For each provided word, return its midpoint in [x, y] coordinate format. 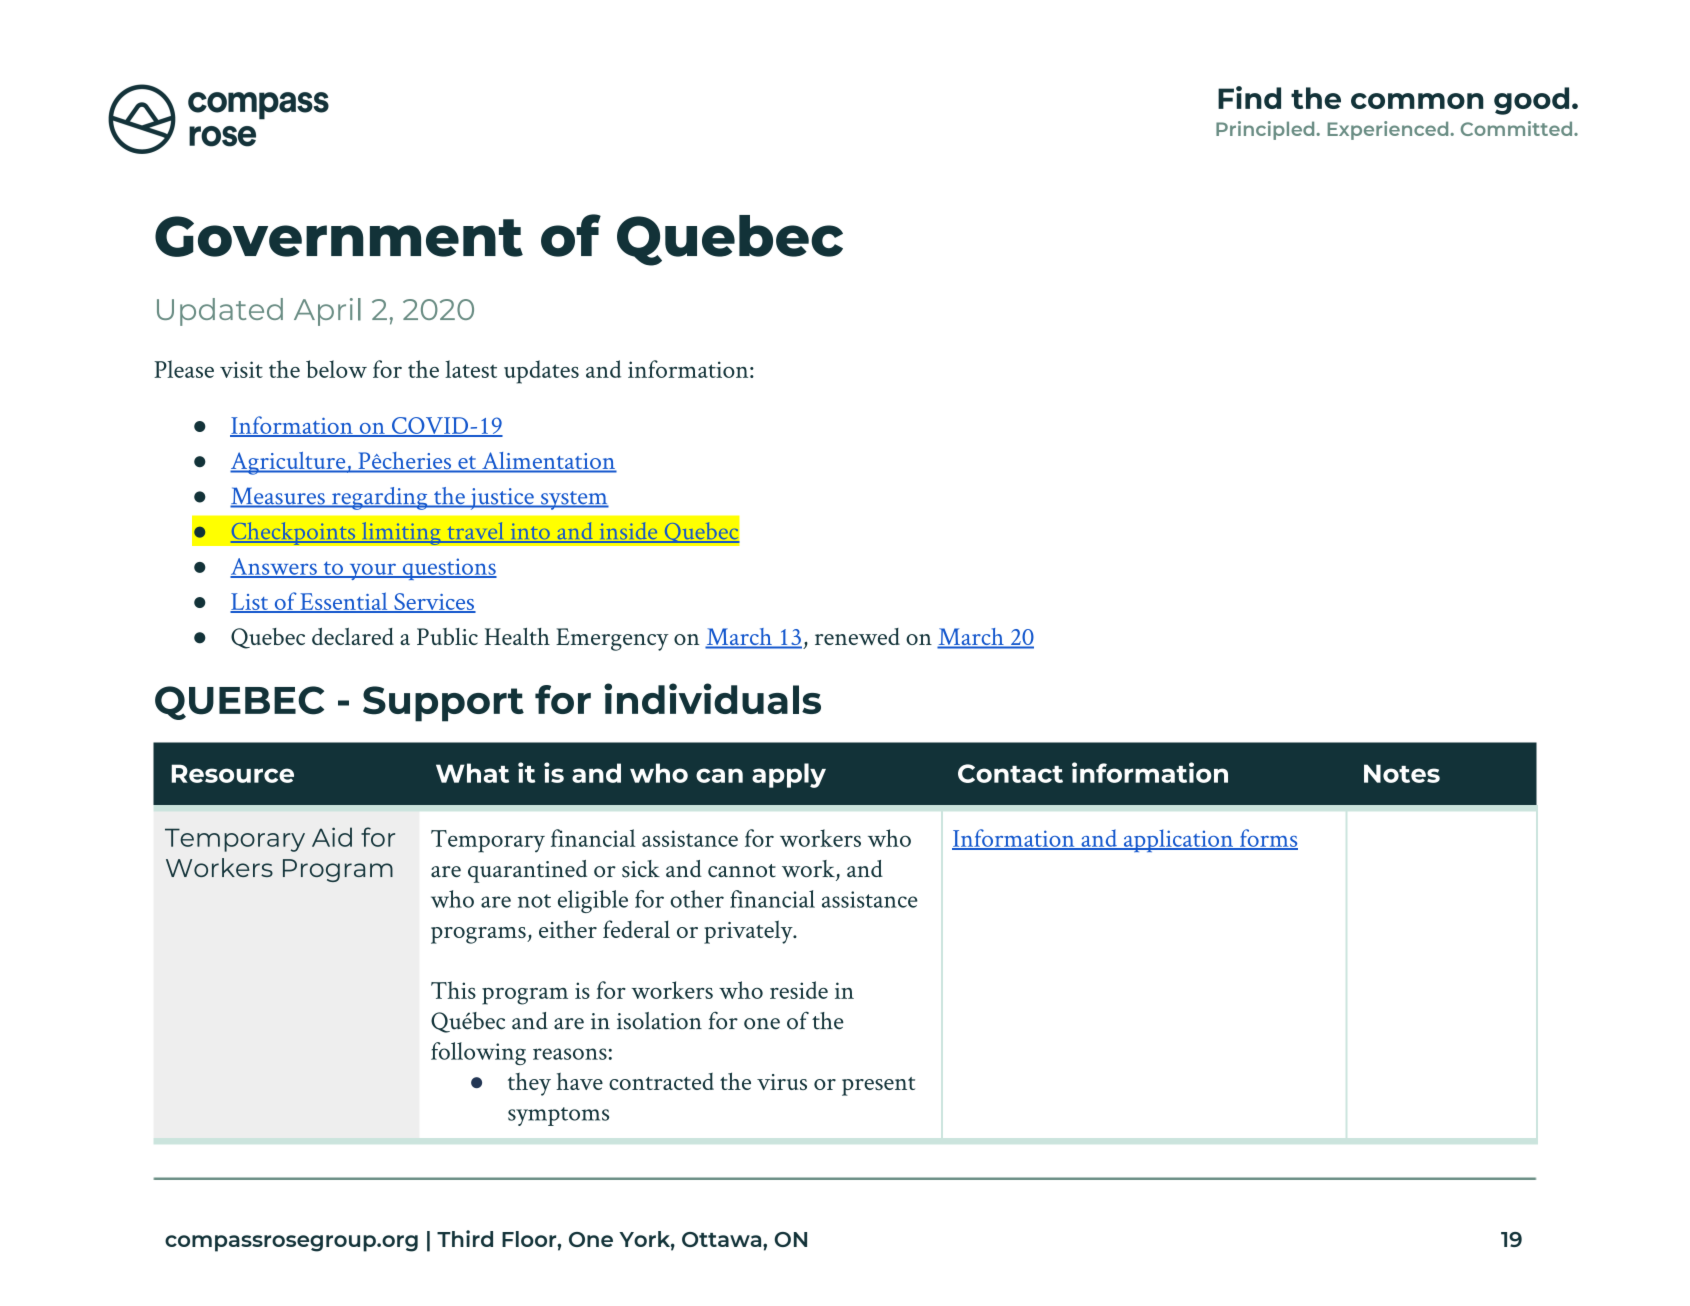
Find [1249, 97]
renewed [857, 636]
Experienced [1389, 130]
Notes [1402, 773]
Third [465, 1238]
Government [339, 236]
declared [353, 636]
